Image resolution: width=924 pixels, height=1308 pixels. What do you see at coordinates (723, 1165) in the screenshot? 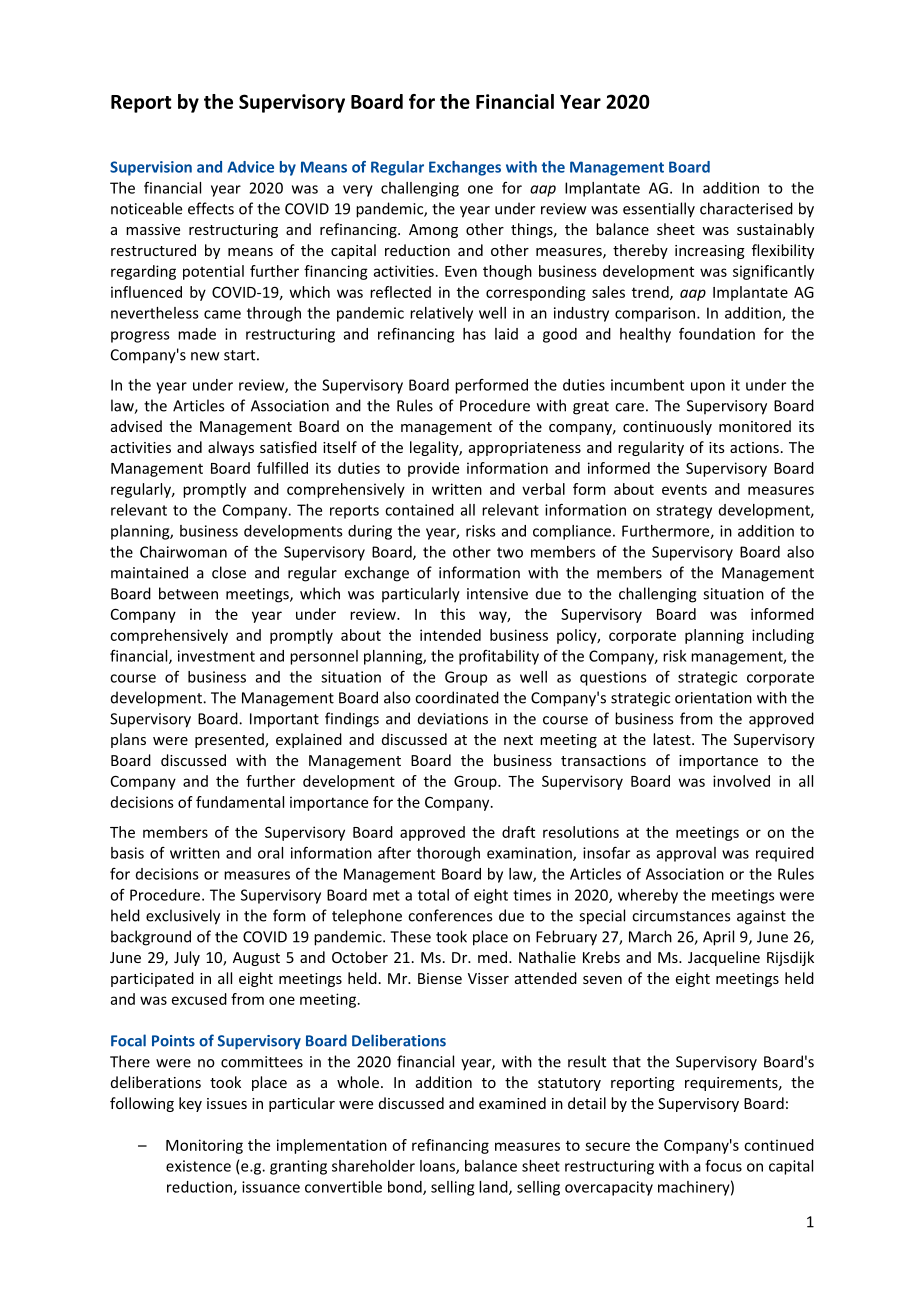
I see `focus` at bounding box center [723, 1165].
